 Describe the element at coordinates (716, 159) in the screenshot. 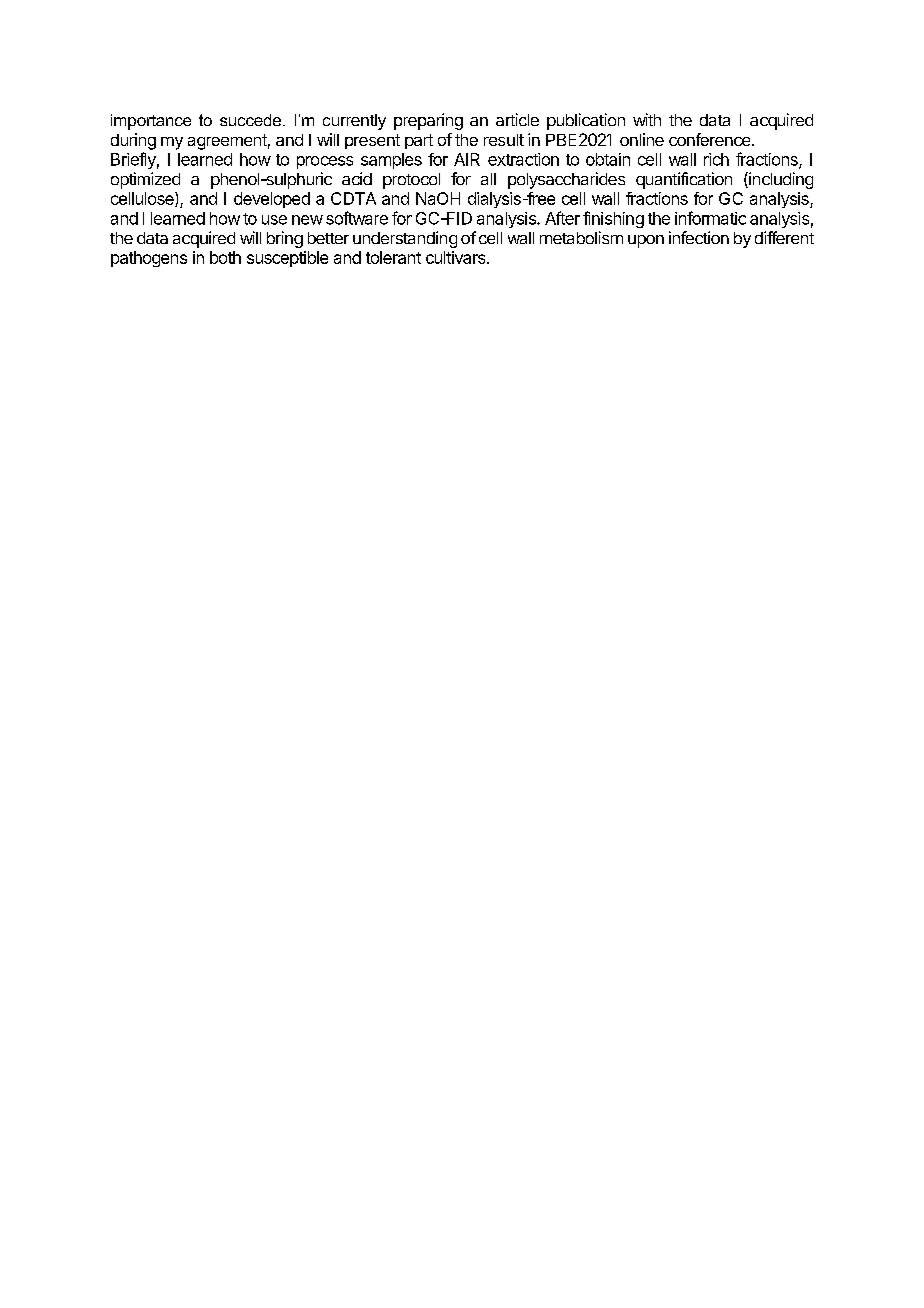

I see `rich` at that location.
